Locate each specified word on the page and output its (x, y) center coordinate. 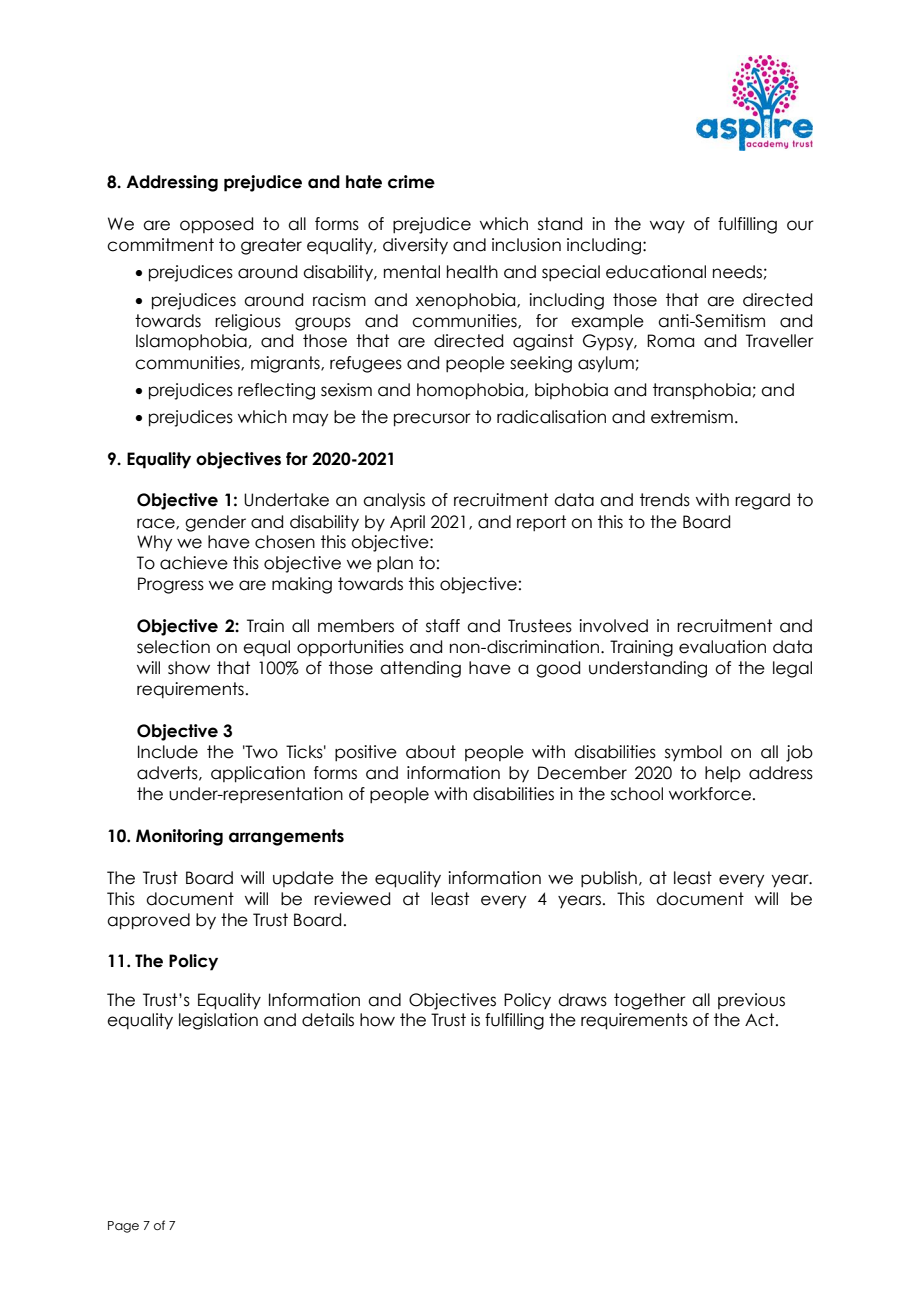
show (189, 668)
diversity (415, 246)
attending (420, 669)
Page (123, 1227)
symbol (693, 753)
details (328, 1020)
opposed (216, 225)
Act (761, 1020)
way (667, 227)
